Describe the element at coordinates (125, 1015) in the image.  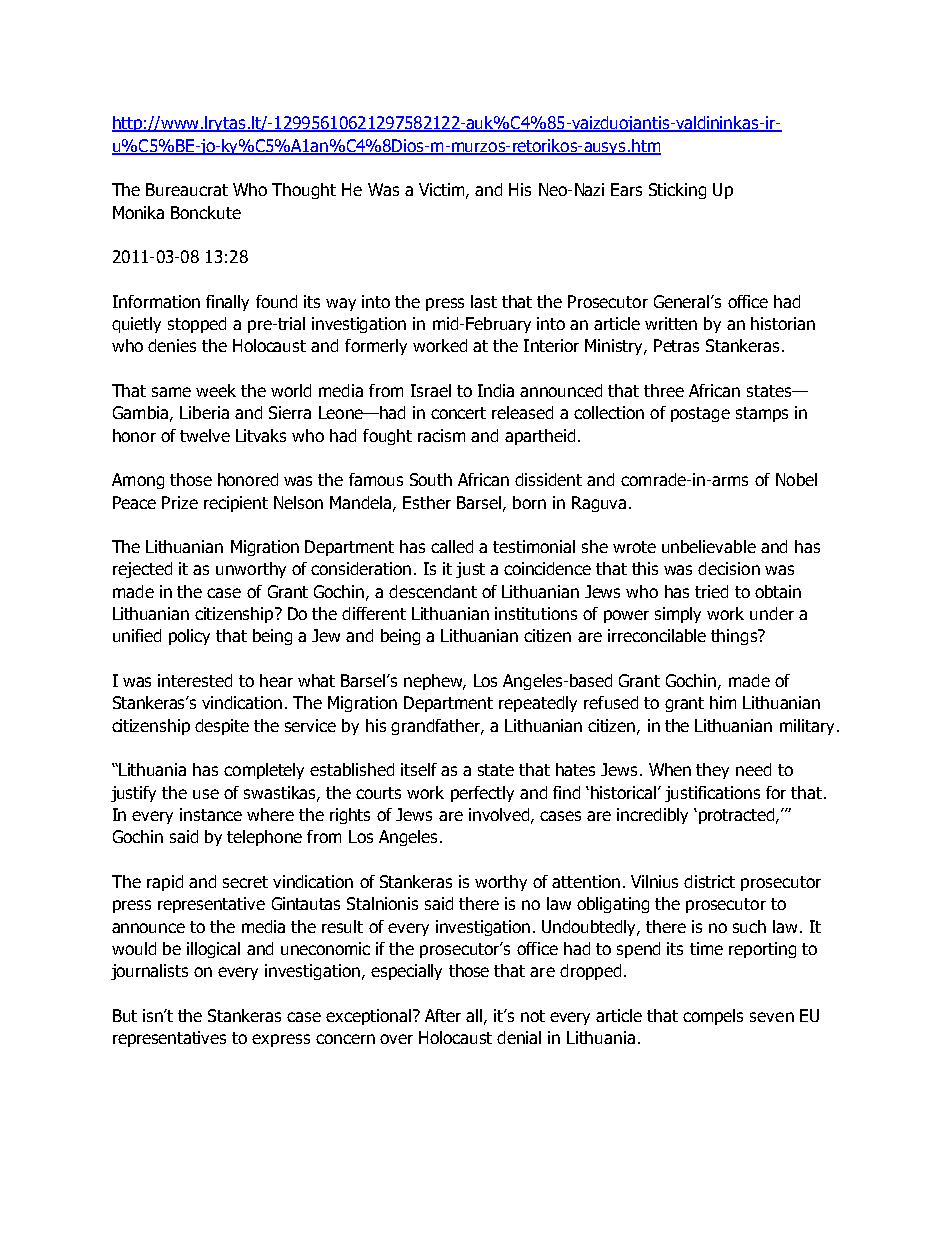
I see `But` at that location.
